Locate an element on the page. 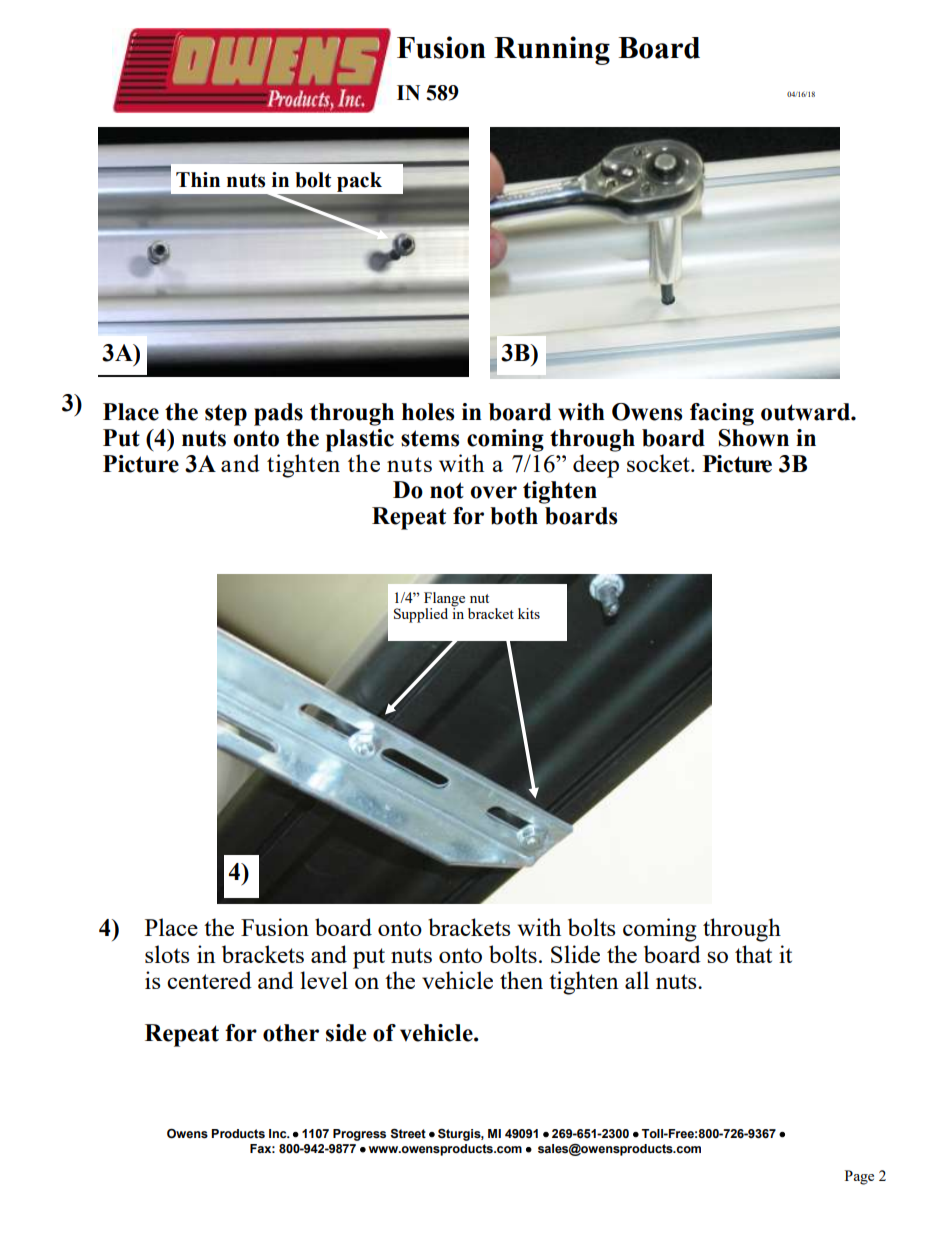  slots is located at coordinates (167, 954).
